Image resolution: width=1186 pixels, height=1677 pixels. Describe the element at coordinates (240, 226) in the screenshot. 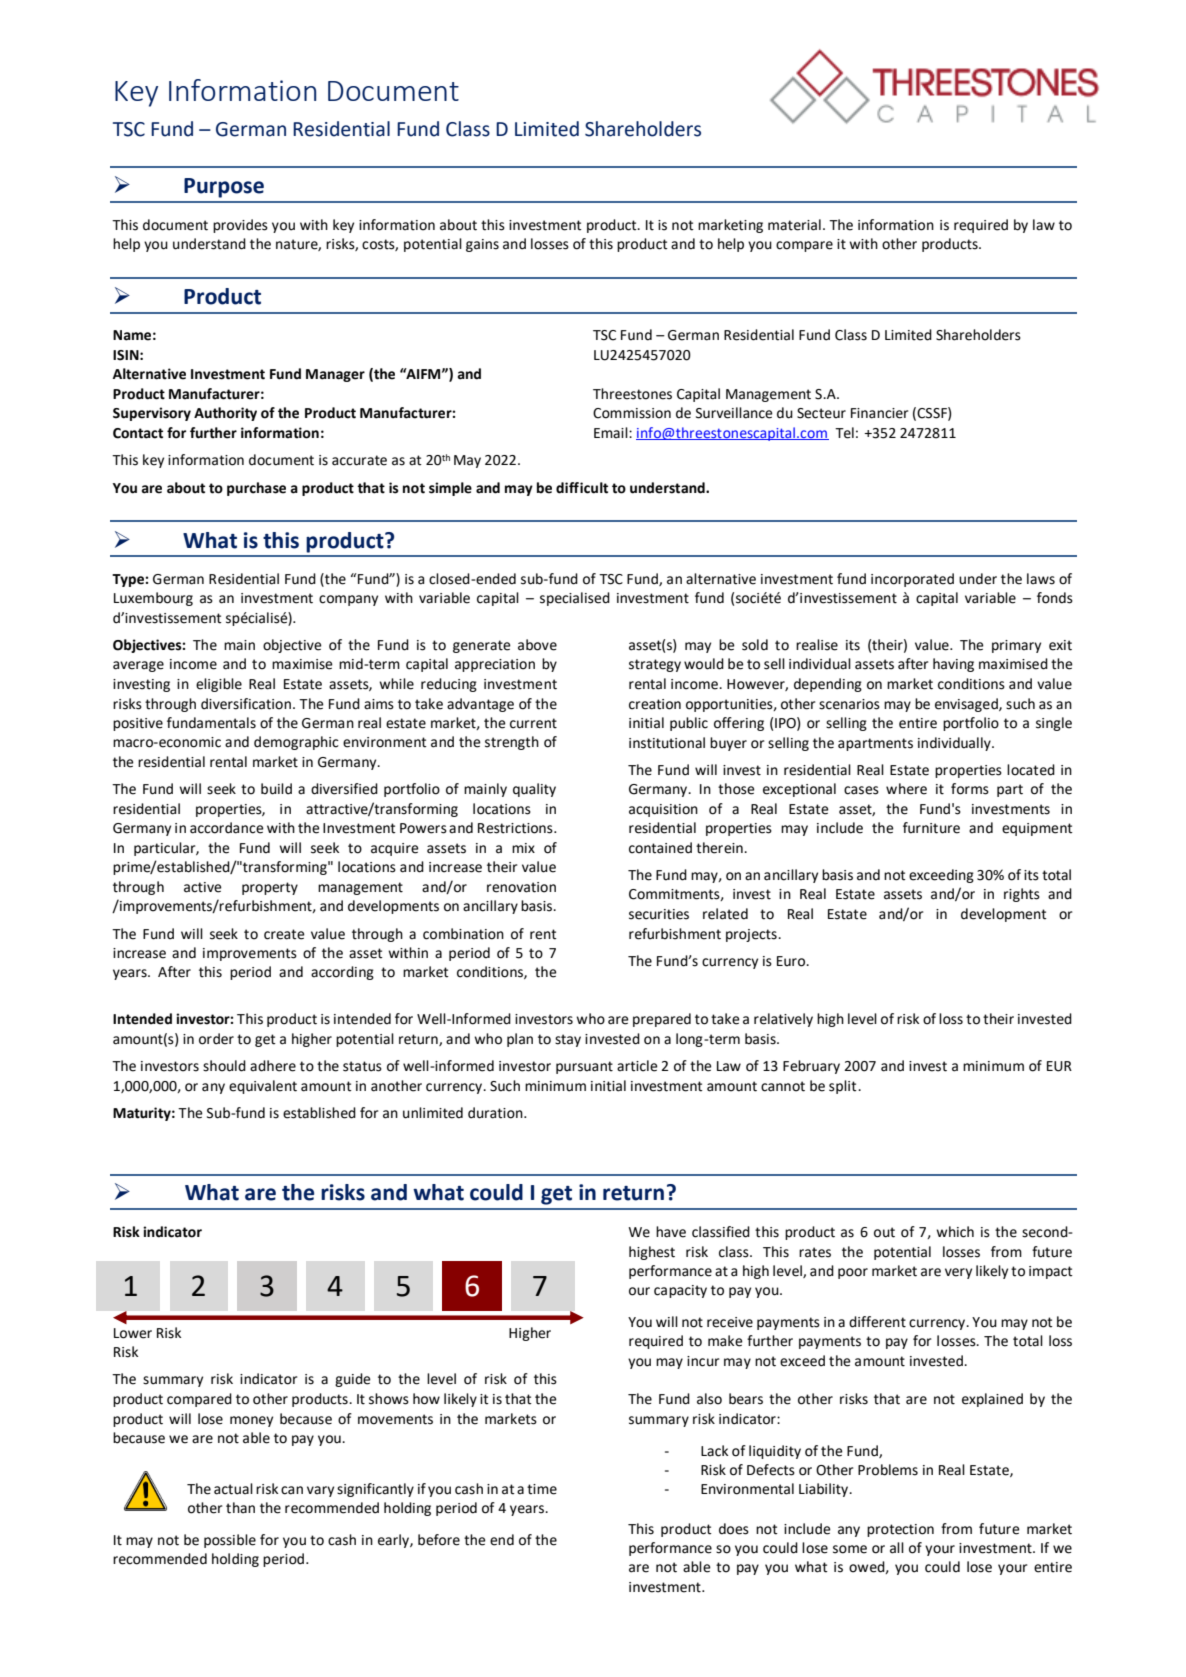

I see `provides` at that location.
